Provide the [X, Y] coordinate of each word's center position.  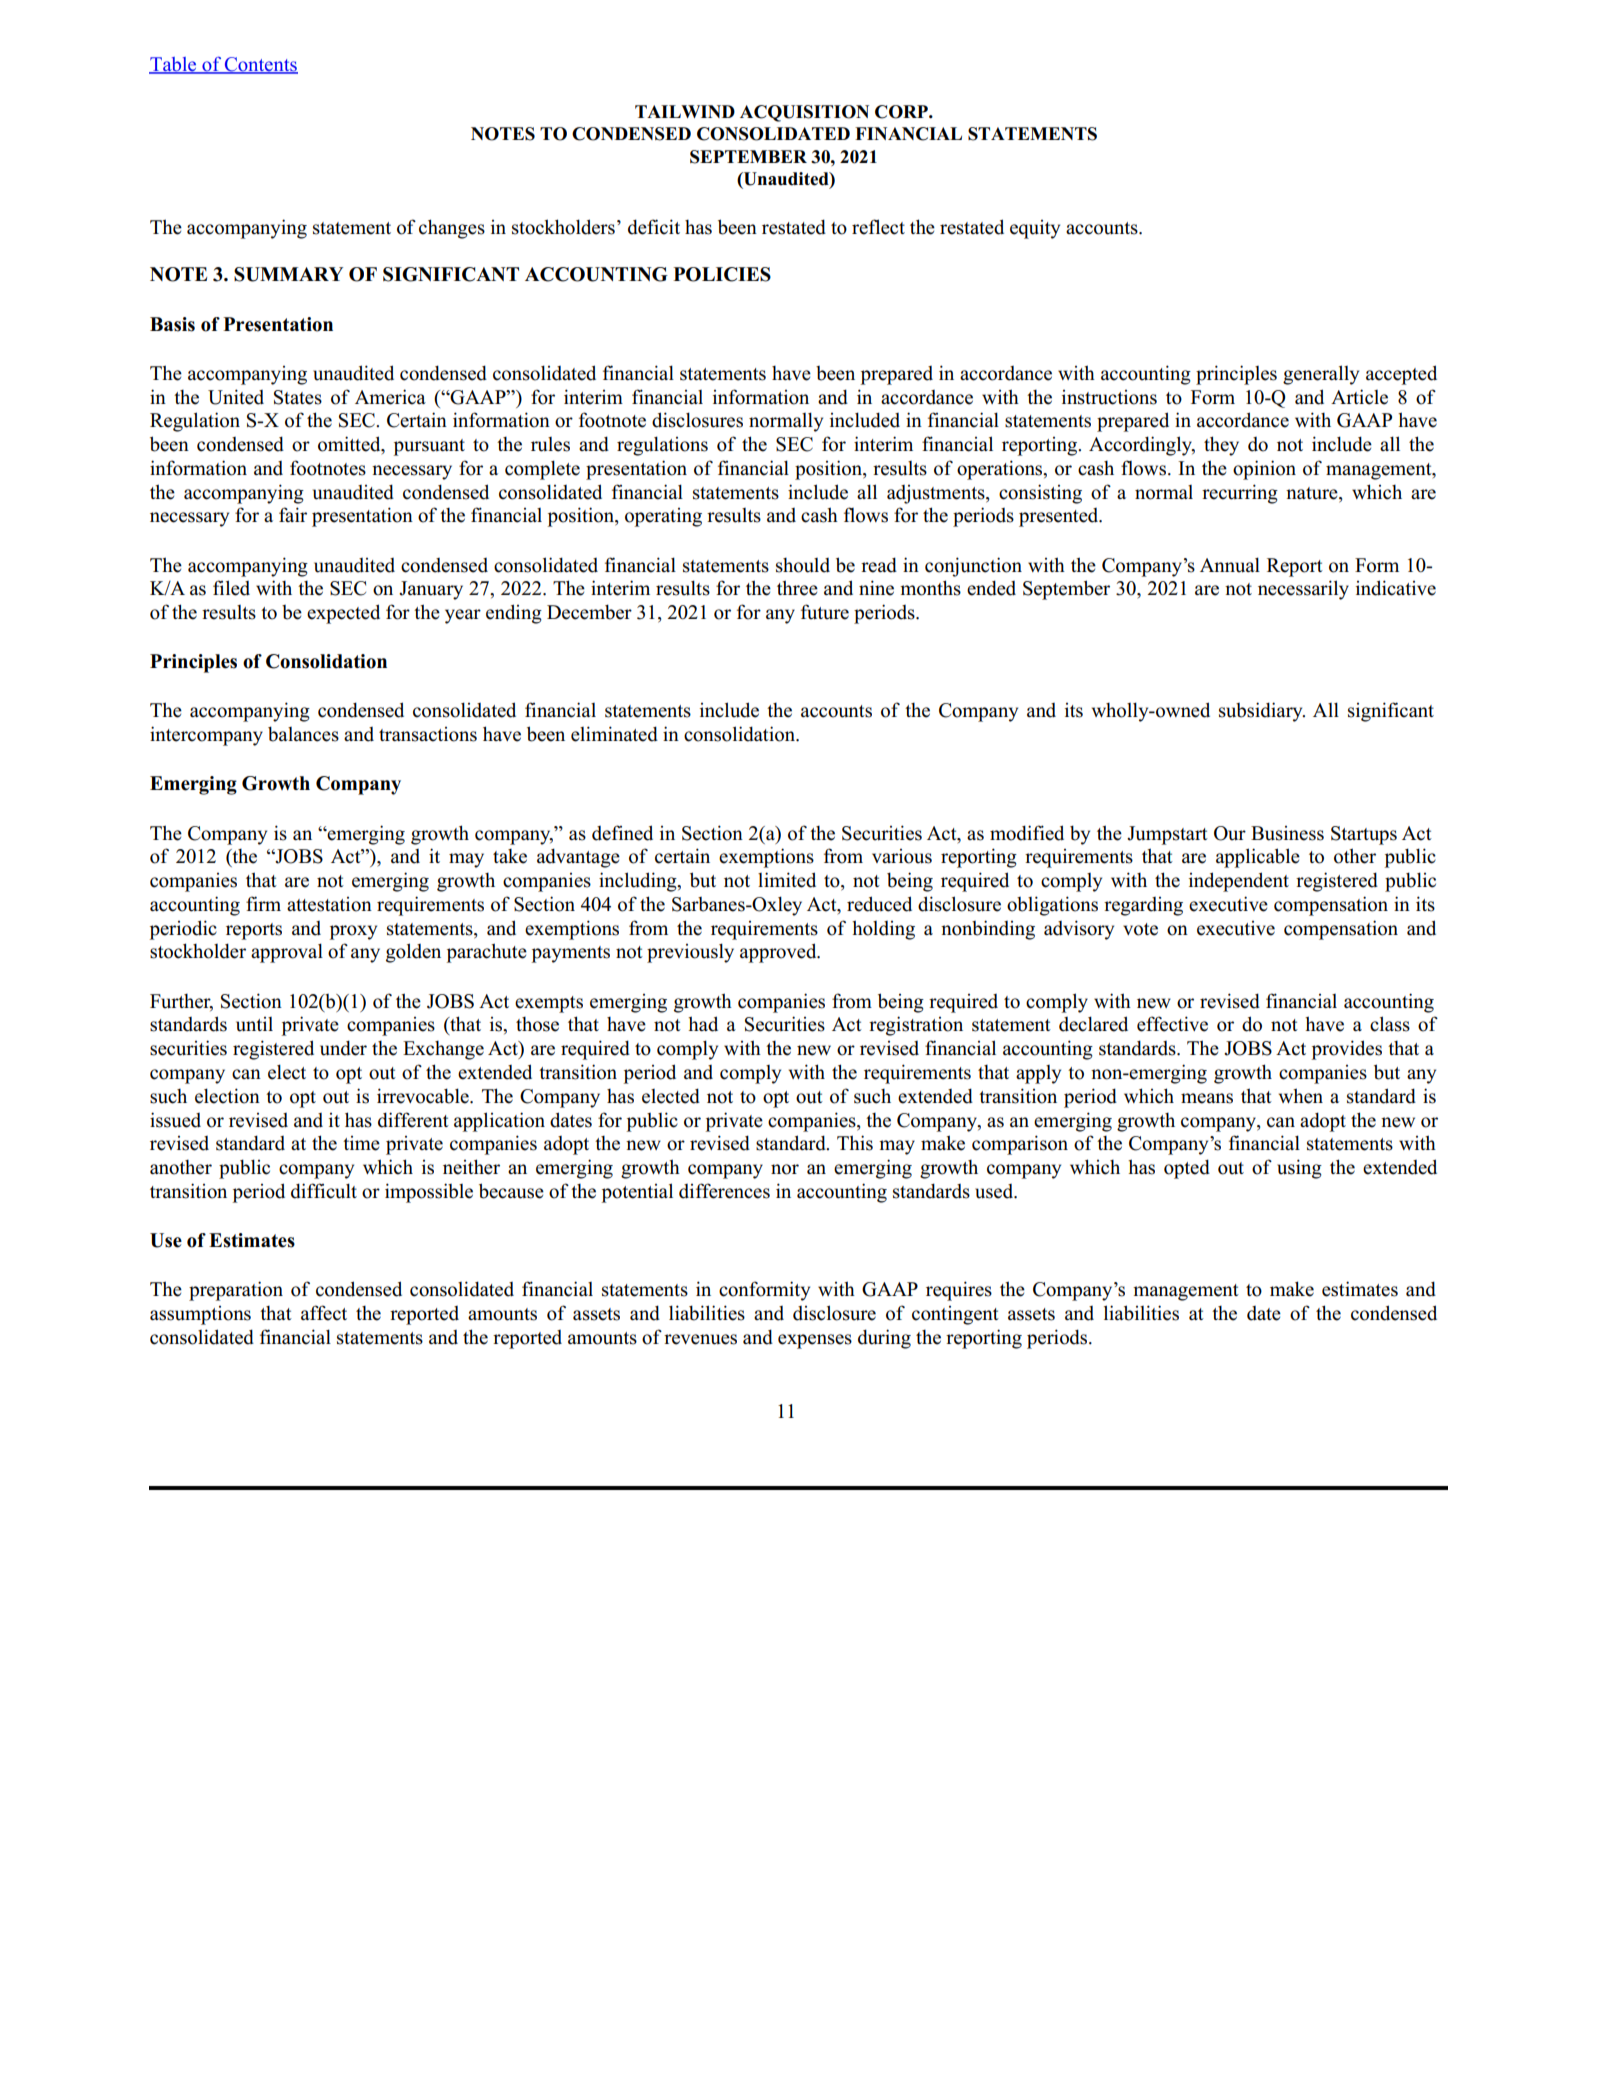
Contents [260, 65]
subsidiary [1262, 712]
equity [1035, 229]
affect [324, 1313]
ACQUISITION [804, 113]
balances [303, 734]
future [825, 612]
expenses [815, 1341]
